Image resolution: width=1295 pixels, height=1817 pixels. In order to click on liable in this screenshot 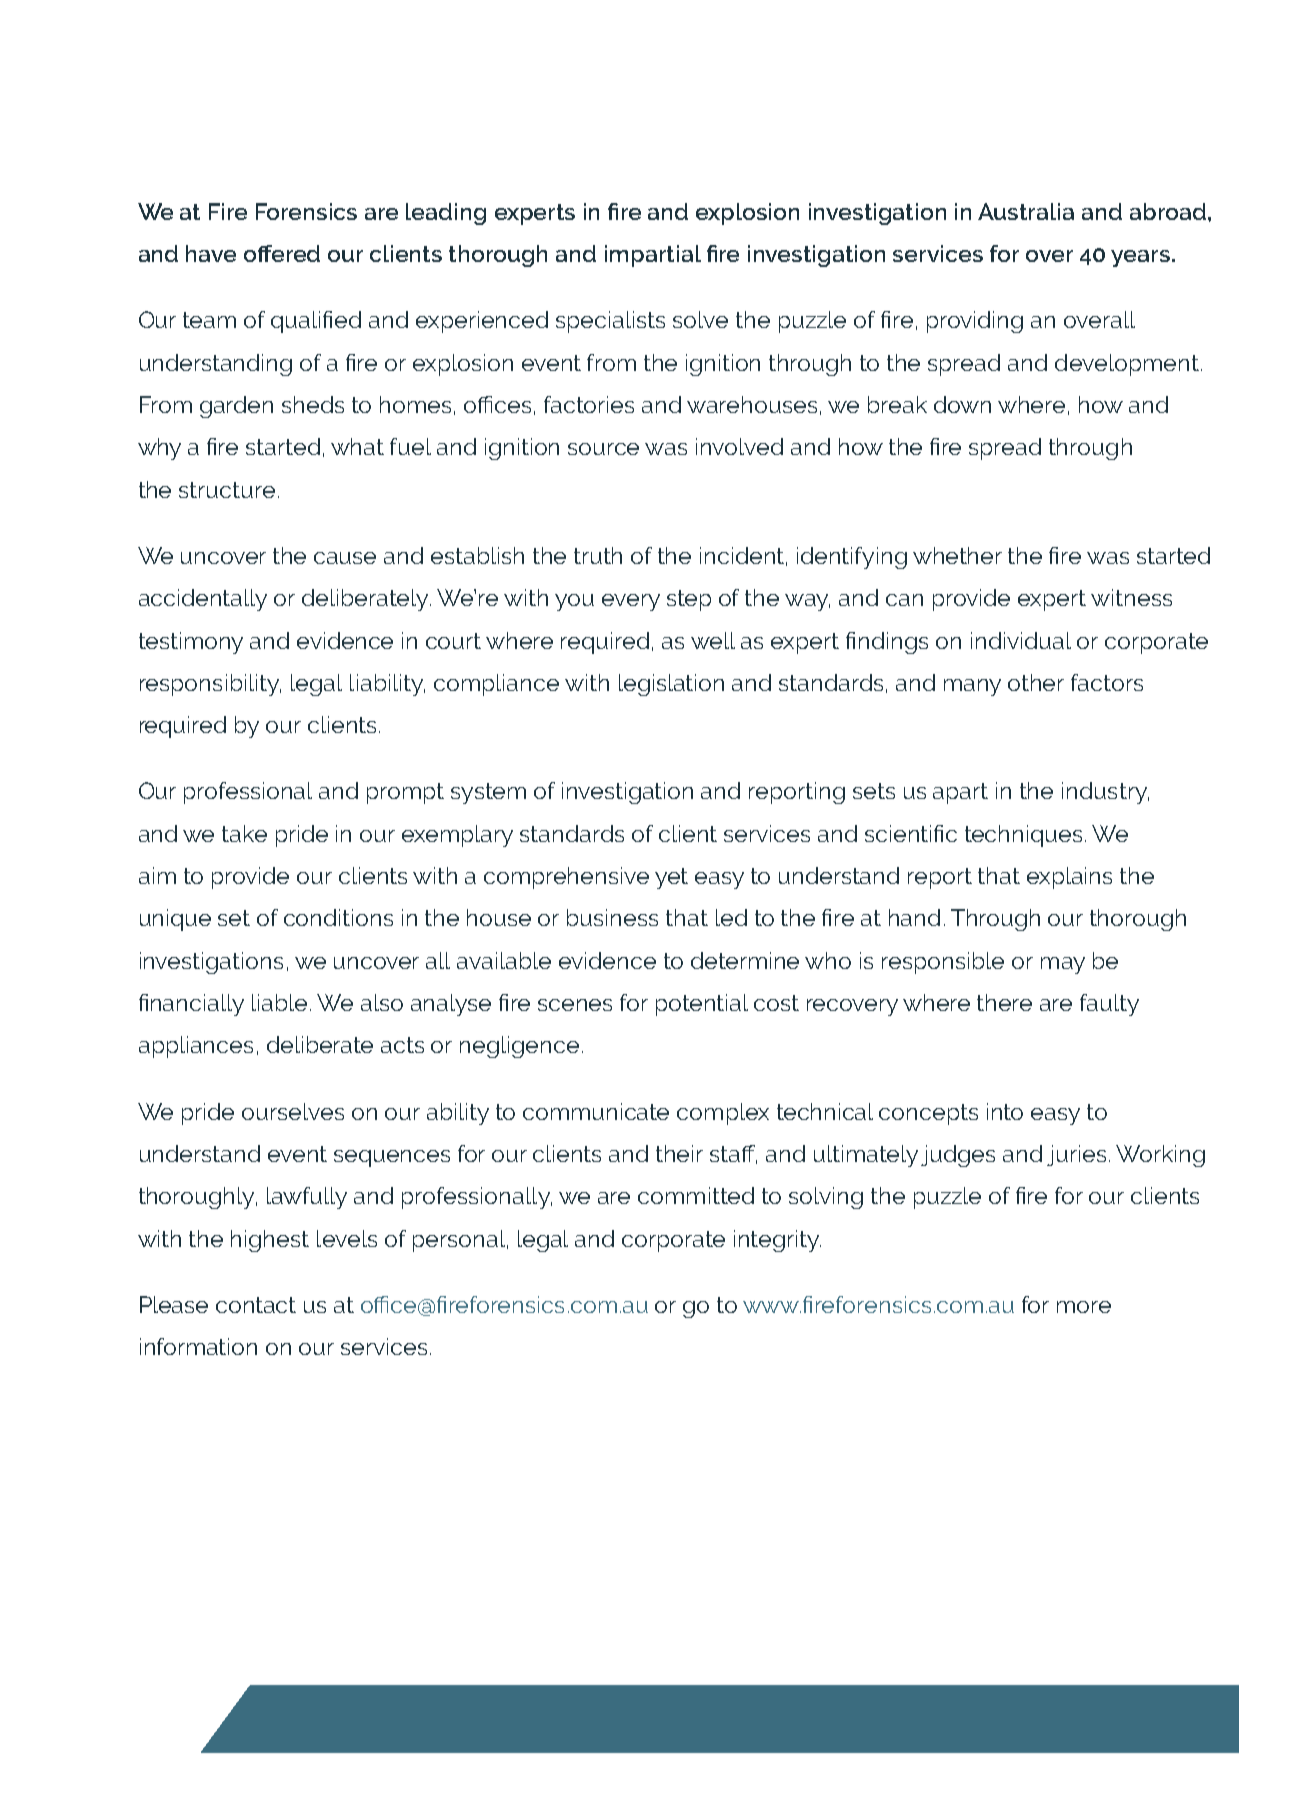, I will do `click(279, 1002)`.
